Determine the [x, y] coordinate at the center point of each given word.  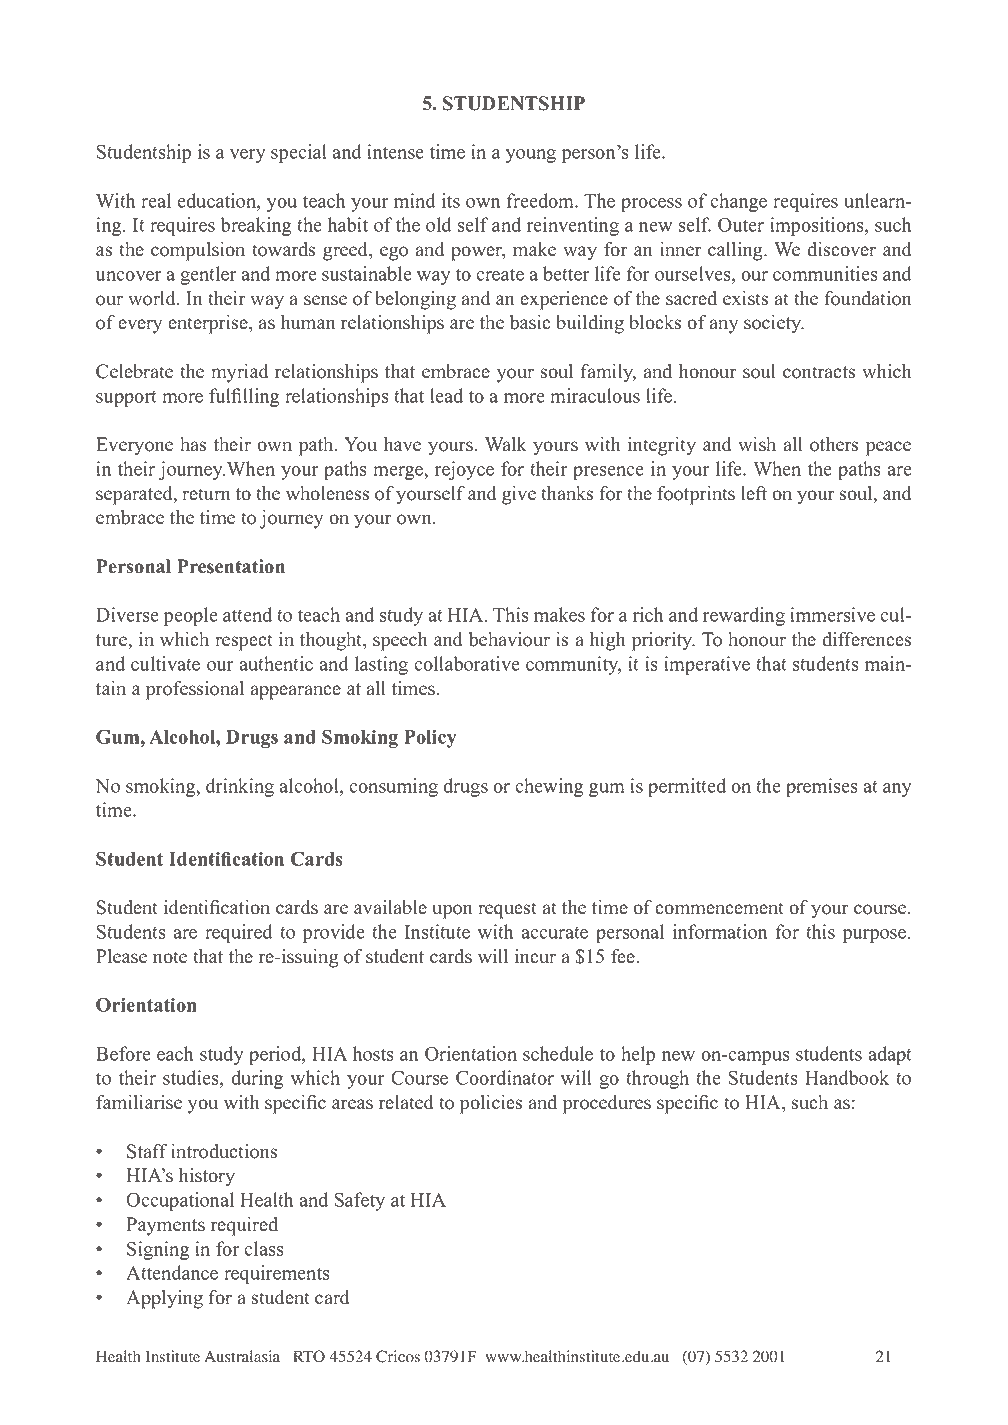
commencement [719, 908]
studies [192, 1079]
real [156, 200]
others [834, 444]
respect [244, 642]
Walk [506, 444]
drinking [240, 787]
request [507, 910]
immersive [832, 614]
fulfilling [244, 397]
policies [491, 1104]
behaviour [509, 639]
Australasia [242, 1356]
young [531, 156]
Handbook [847, 1077]
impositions [818, 226]
